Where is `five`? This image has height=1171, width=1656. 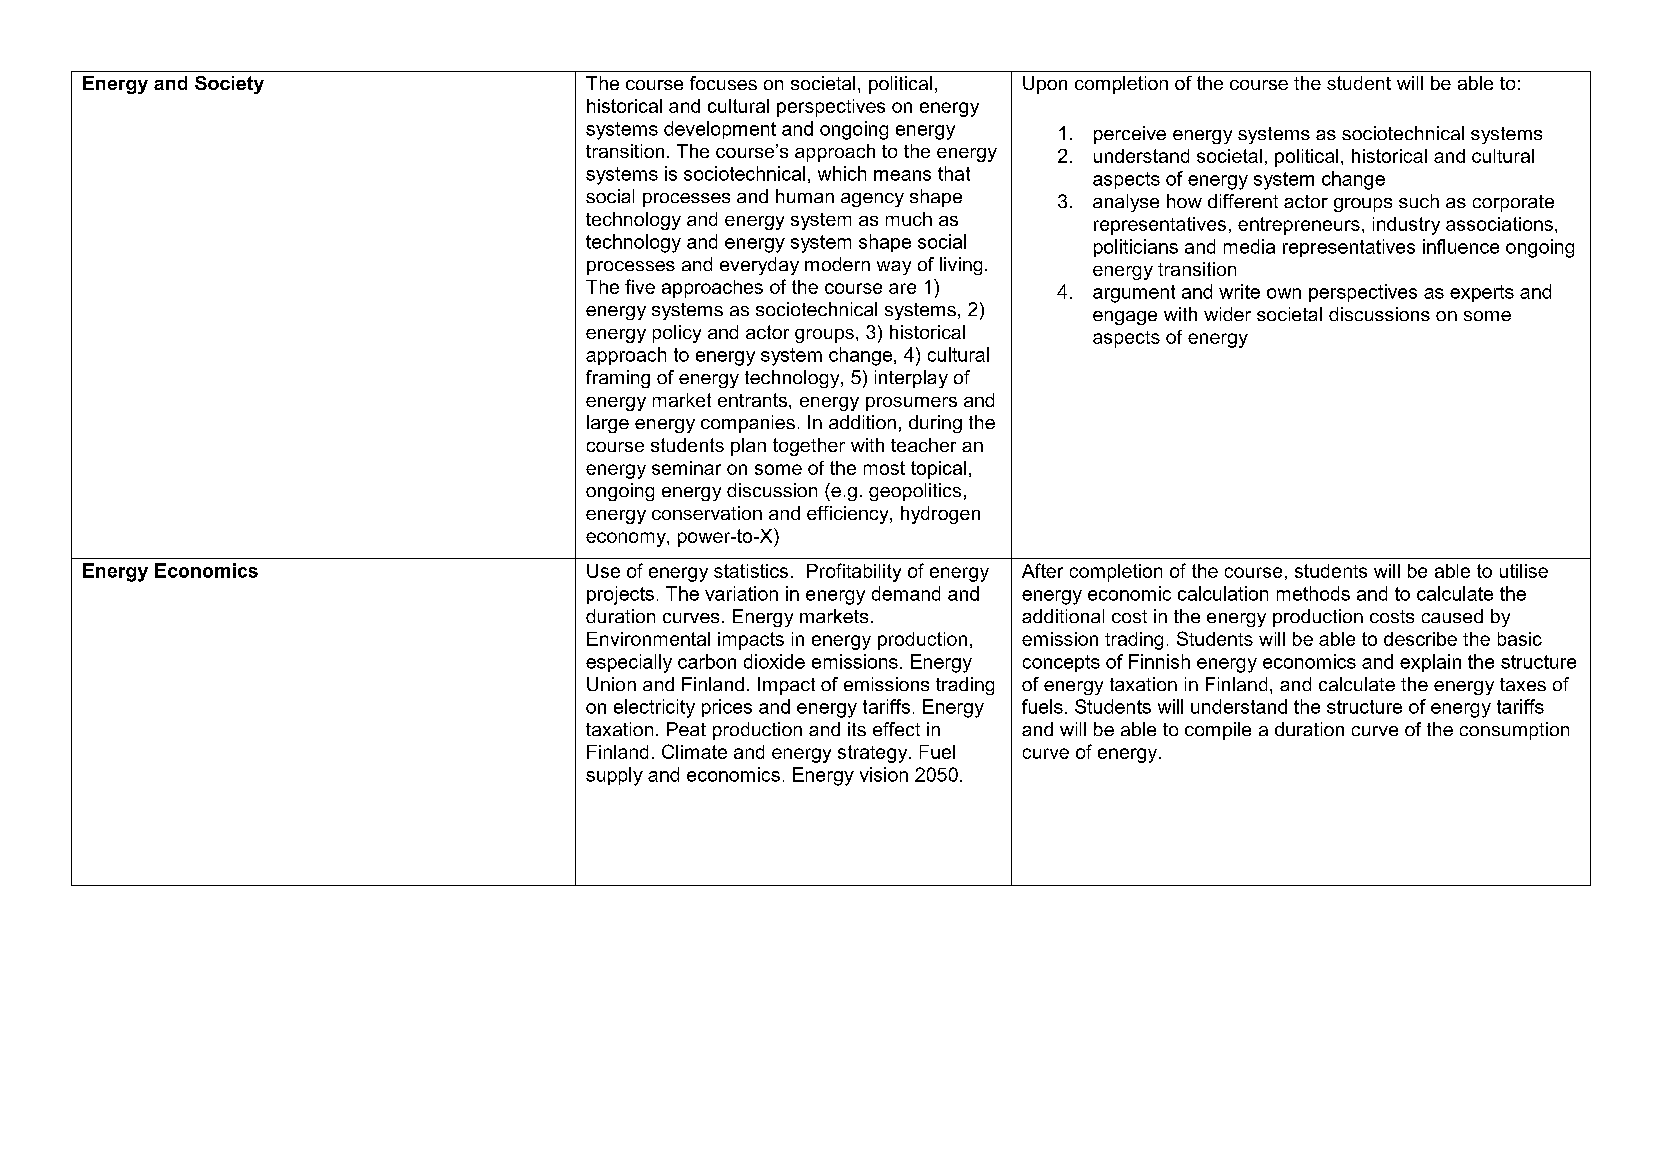 five is located at coordinates (640, 286).
